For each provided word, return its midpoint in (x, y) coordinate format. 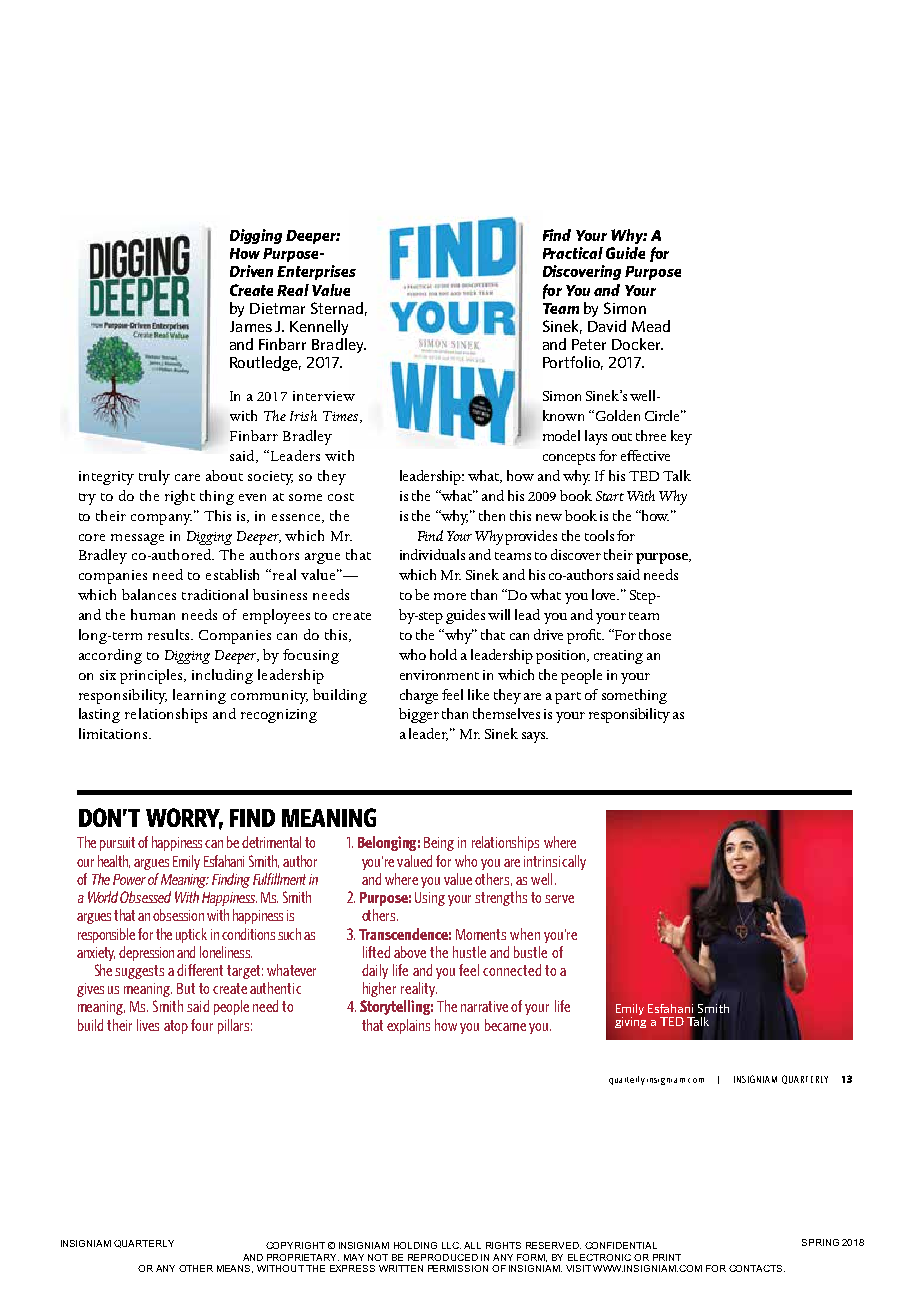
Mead (651, 326)
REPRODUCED (443, 1257)
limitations (114, 733)
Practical (573, 253)
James (251, 326)
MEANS (235, 1269)
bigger (419, 715)
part (568, 698)
